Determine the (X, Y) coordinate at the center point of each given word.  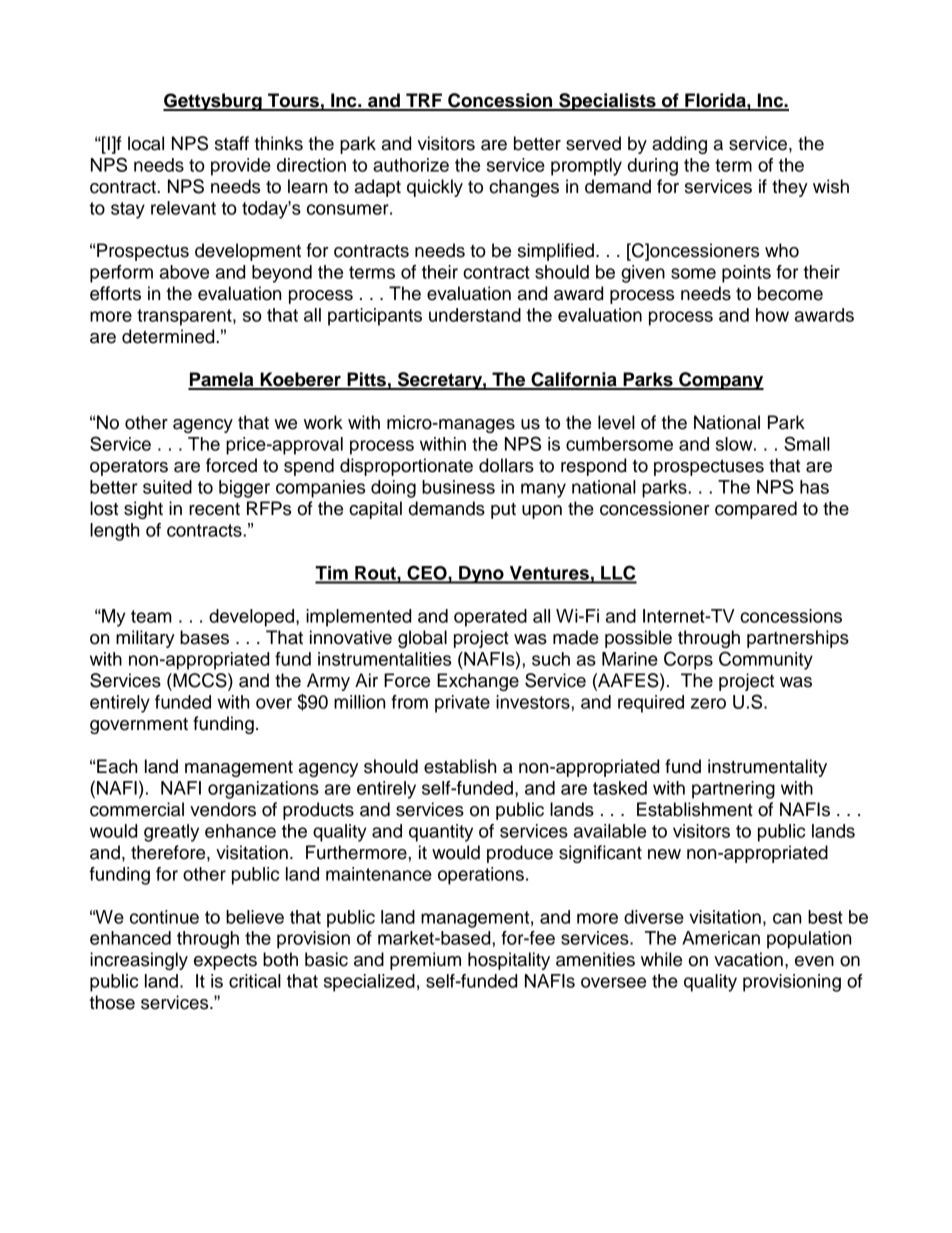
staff (232, 143)
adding (679, 145)
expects (225, 962)
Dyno (481, 575)
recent (214, 509)
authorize (411, 165)
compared (756, 510)
